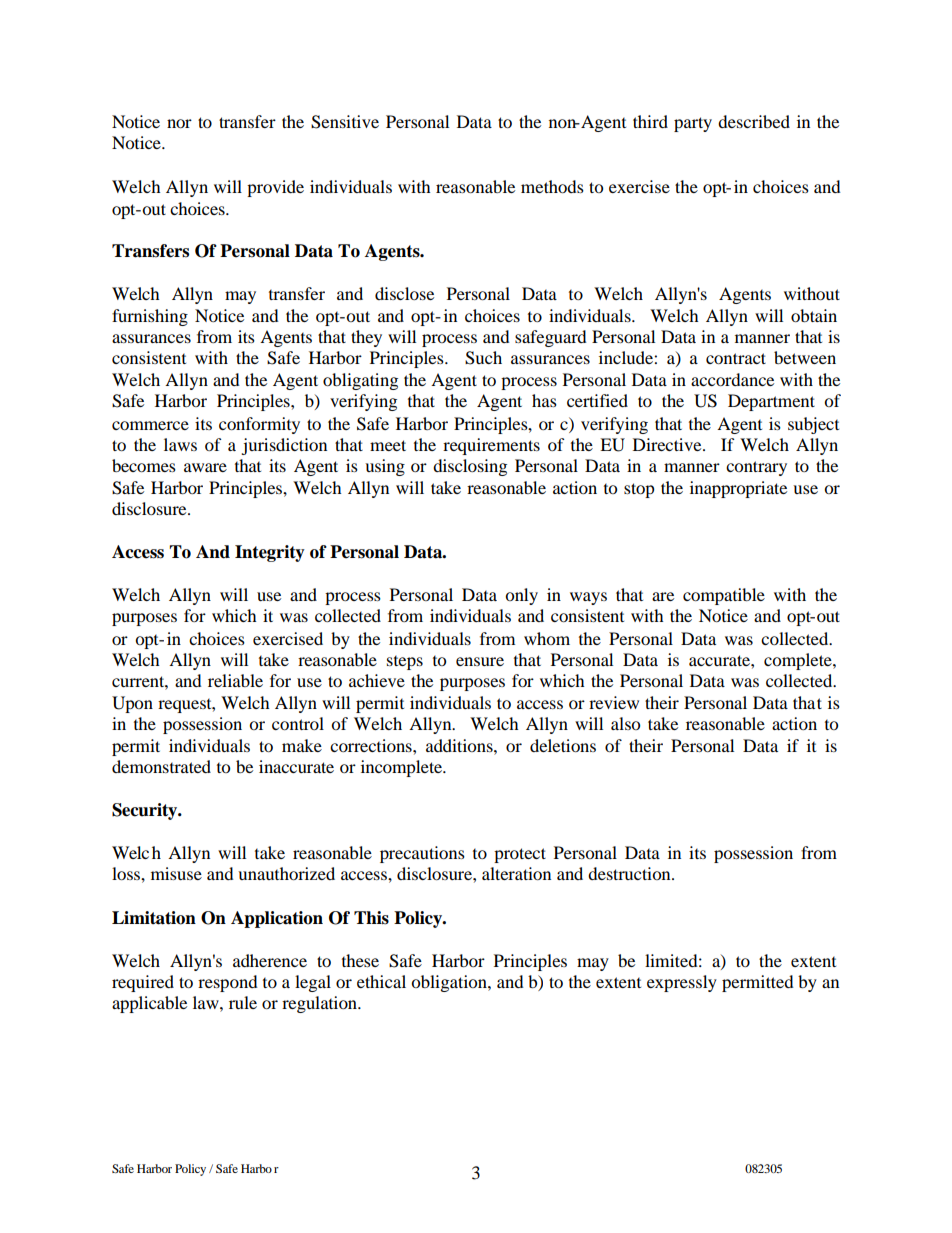  What do you see at coordinates (491, 446) in the screenshot?
I see `requirements` at bounding box center [491, 446].
